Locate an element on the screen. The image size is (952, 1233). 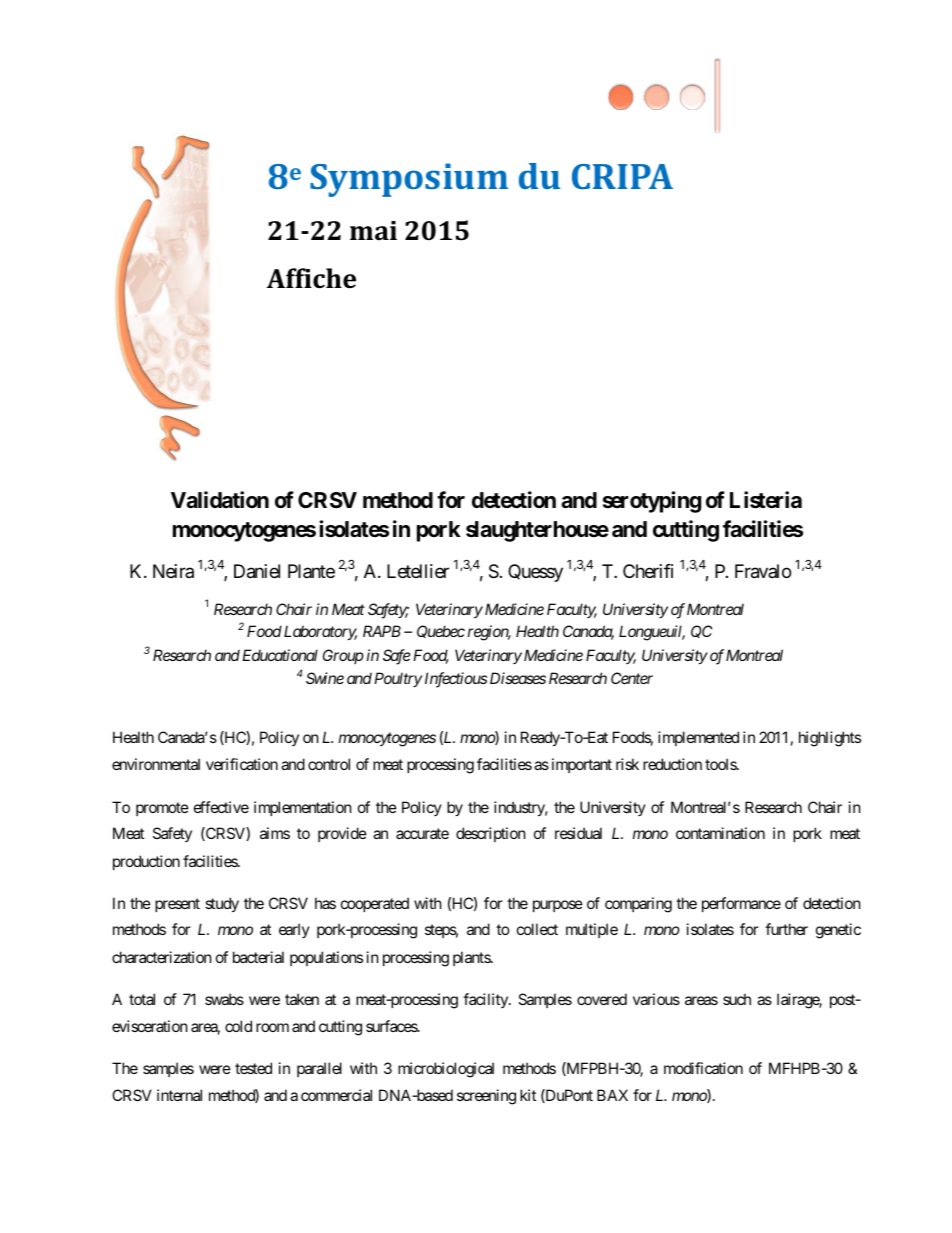
Diseases is located at coordinates (518, 678).
